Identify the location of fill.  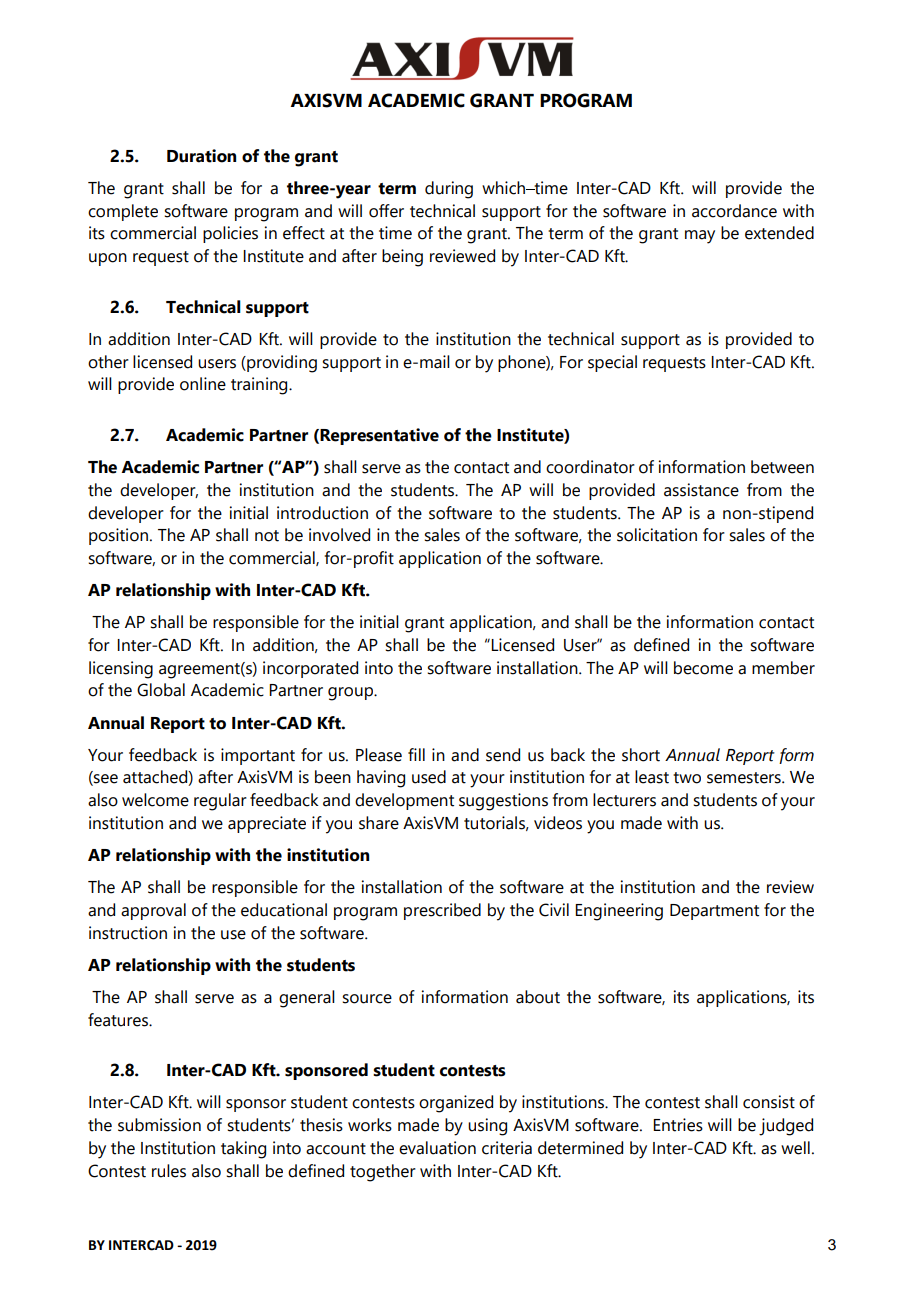
(416, 754).
